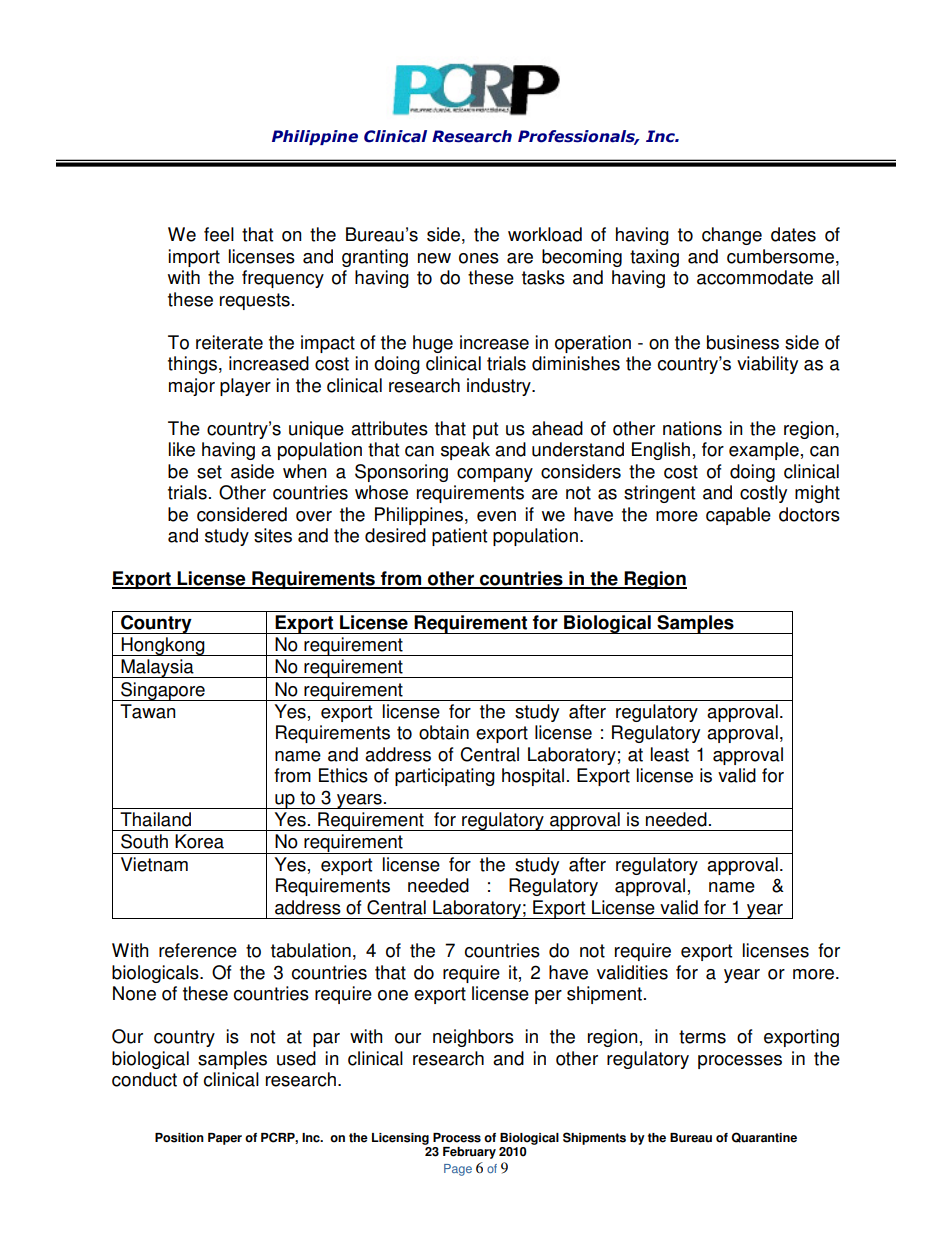 This screenshot has height=1233, width=952. I want to click on patient, so click(459, 537).
